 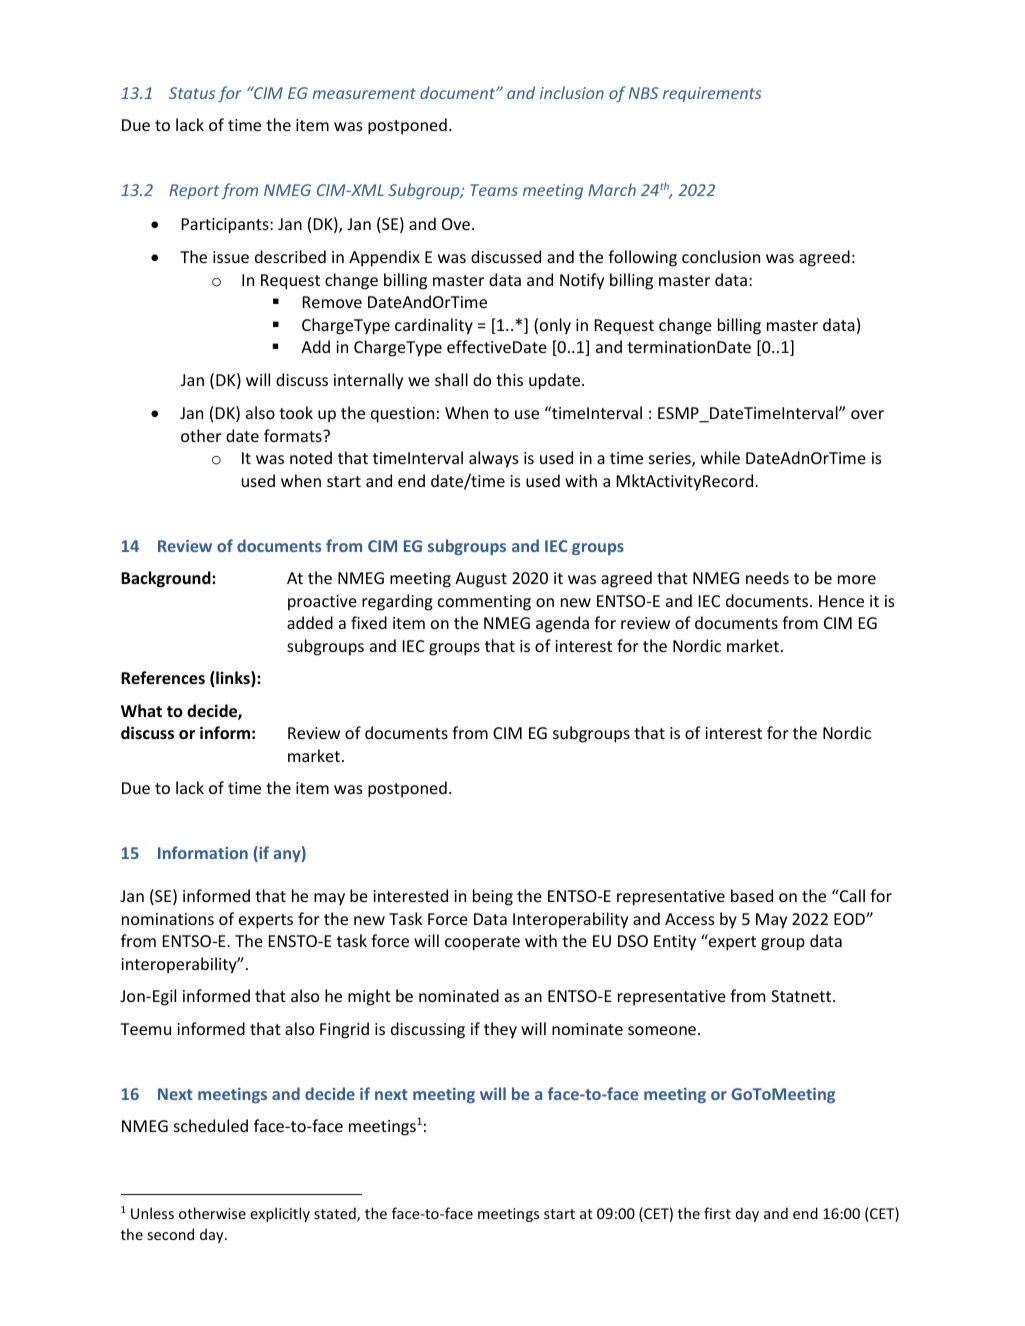 What do you see at coordinates (712, 94) in the image?
I see `requirements` at bounding box center [712, 94].
